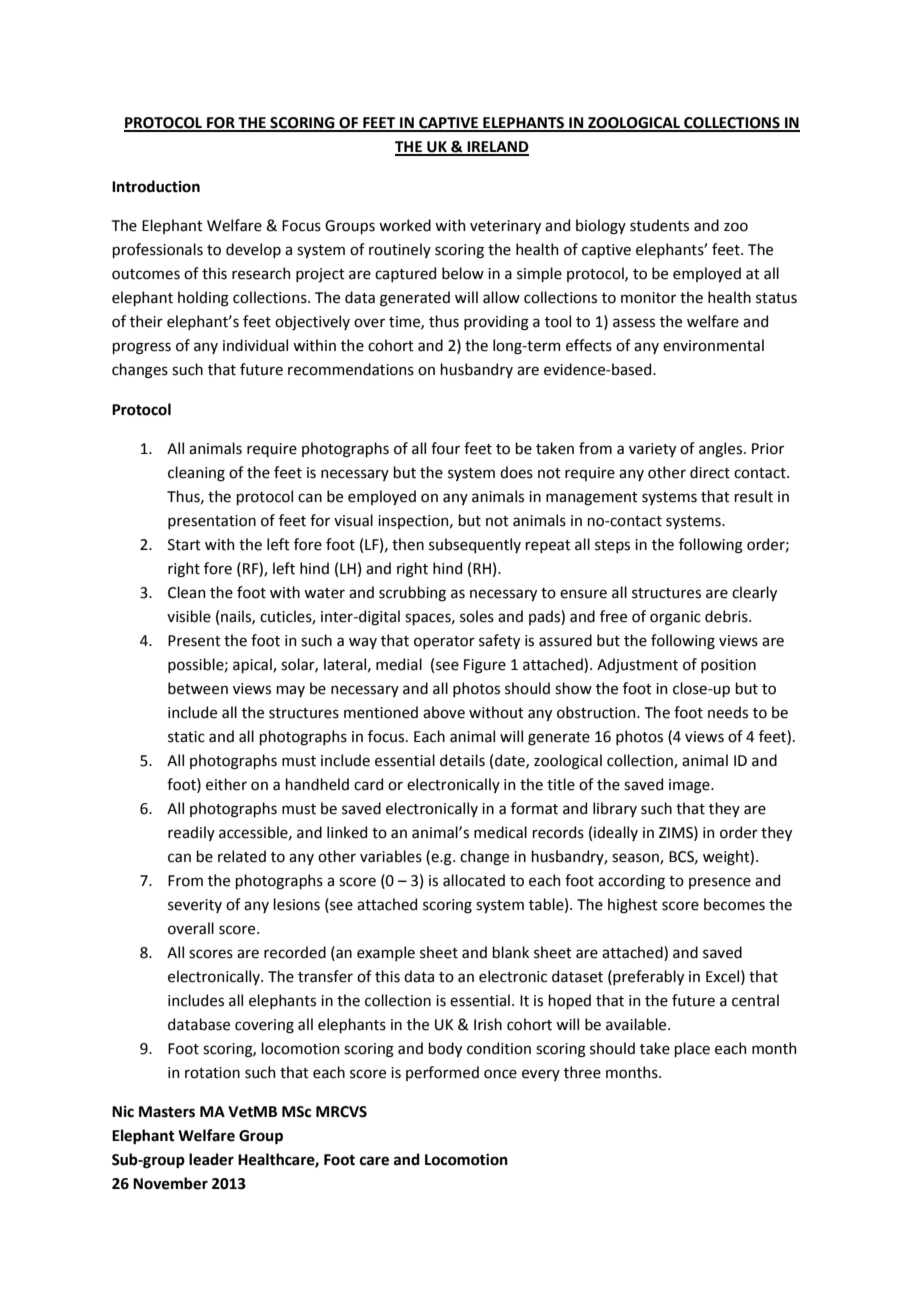 The image size is (924, 1308). I want to click on severity, so click(195, 906).
